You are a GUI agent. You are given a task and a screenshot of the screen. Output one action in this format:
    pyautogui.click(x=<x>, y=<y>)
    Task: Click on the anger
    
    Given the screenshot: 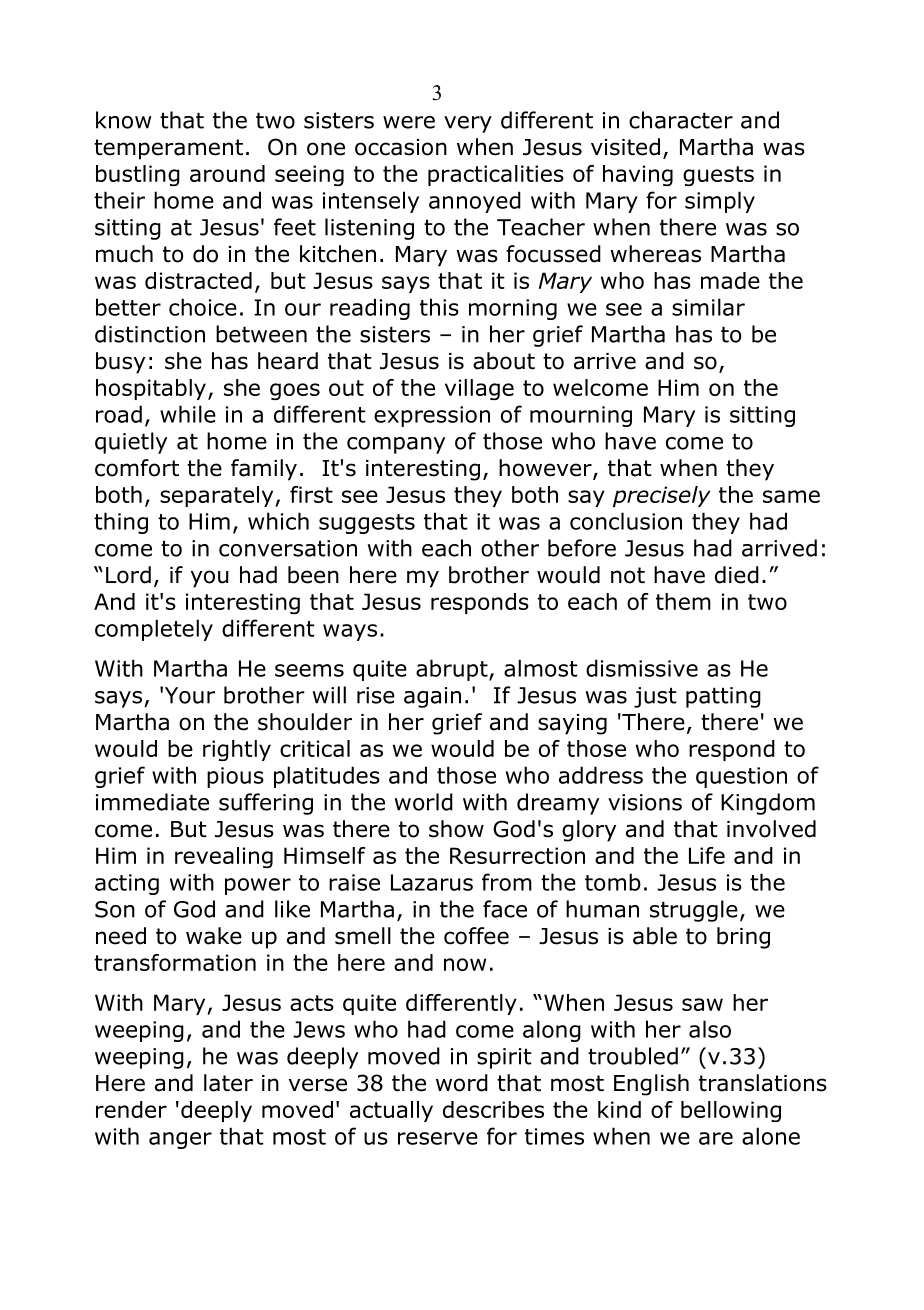 What is the action you would take?
    pyautogui.click(x=180, y=1140)
